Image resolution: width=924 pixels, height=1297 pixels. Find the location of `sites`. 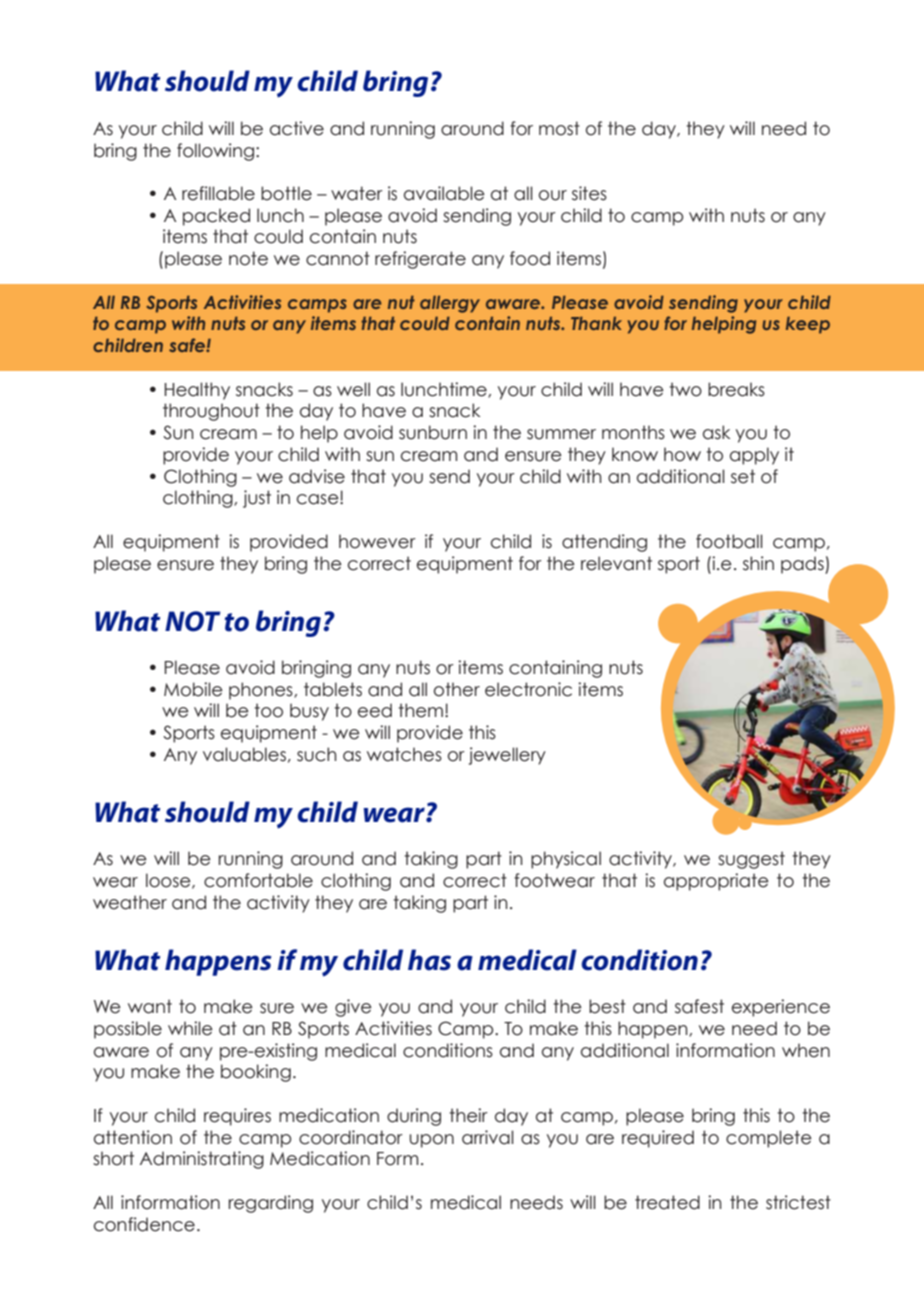

sites is located at coordinates (589, 193).
